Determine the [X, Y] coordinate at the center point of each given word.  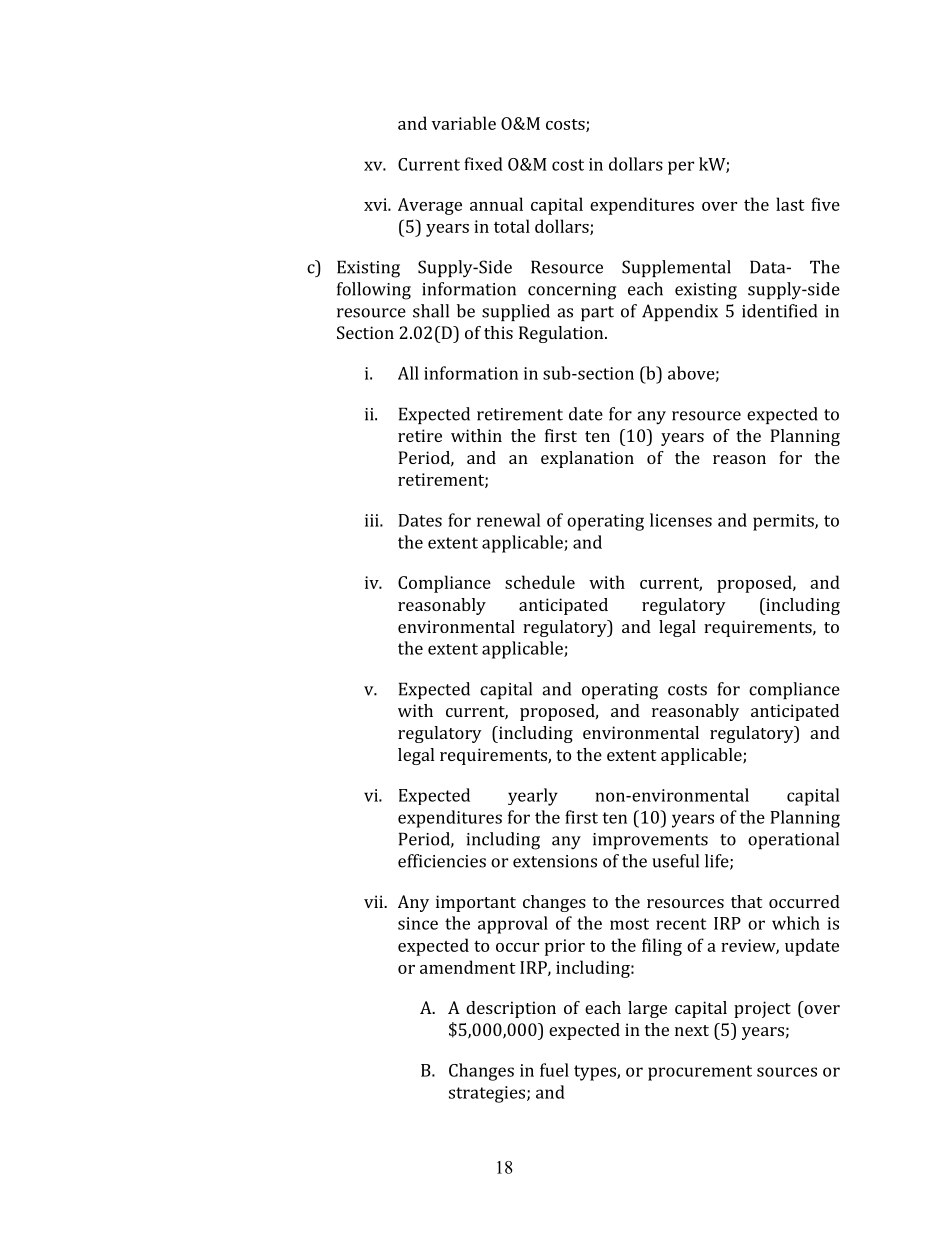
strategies [488, 1094]
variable [464, 123]
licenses [681, 520]
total [512, 226]
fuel [554, 1070]
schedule [540, 582]
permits [784, 522]
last [790, 204]
